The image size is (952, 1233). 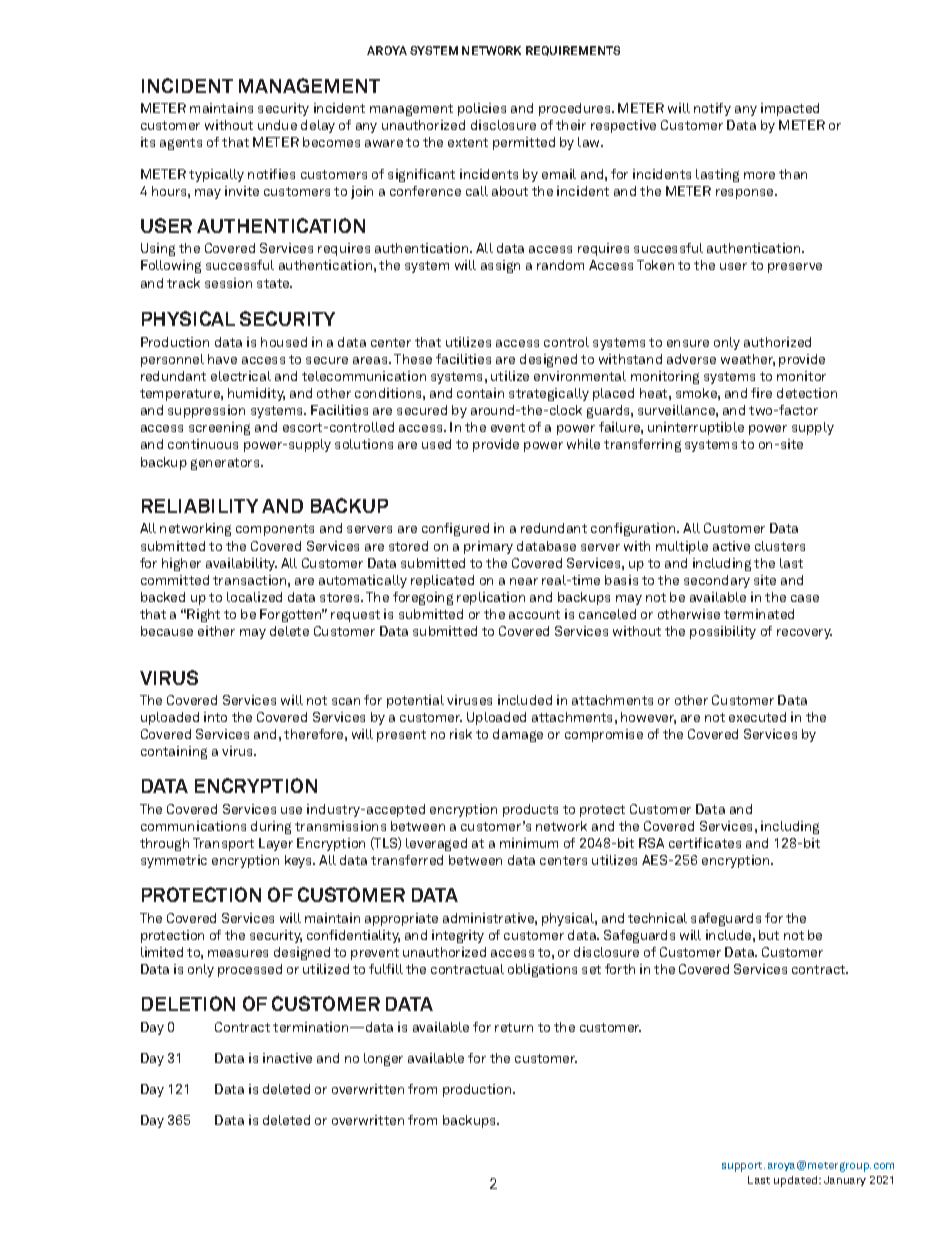 I want to click on Transport, so click(x=223, y=844).
